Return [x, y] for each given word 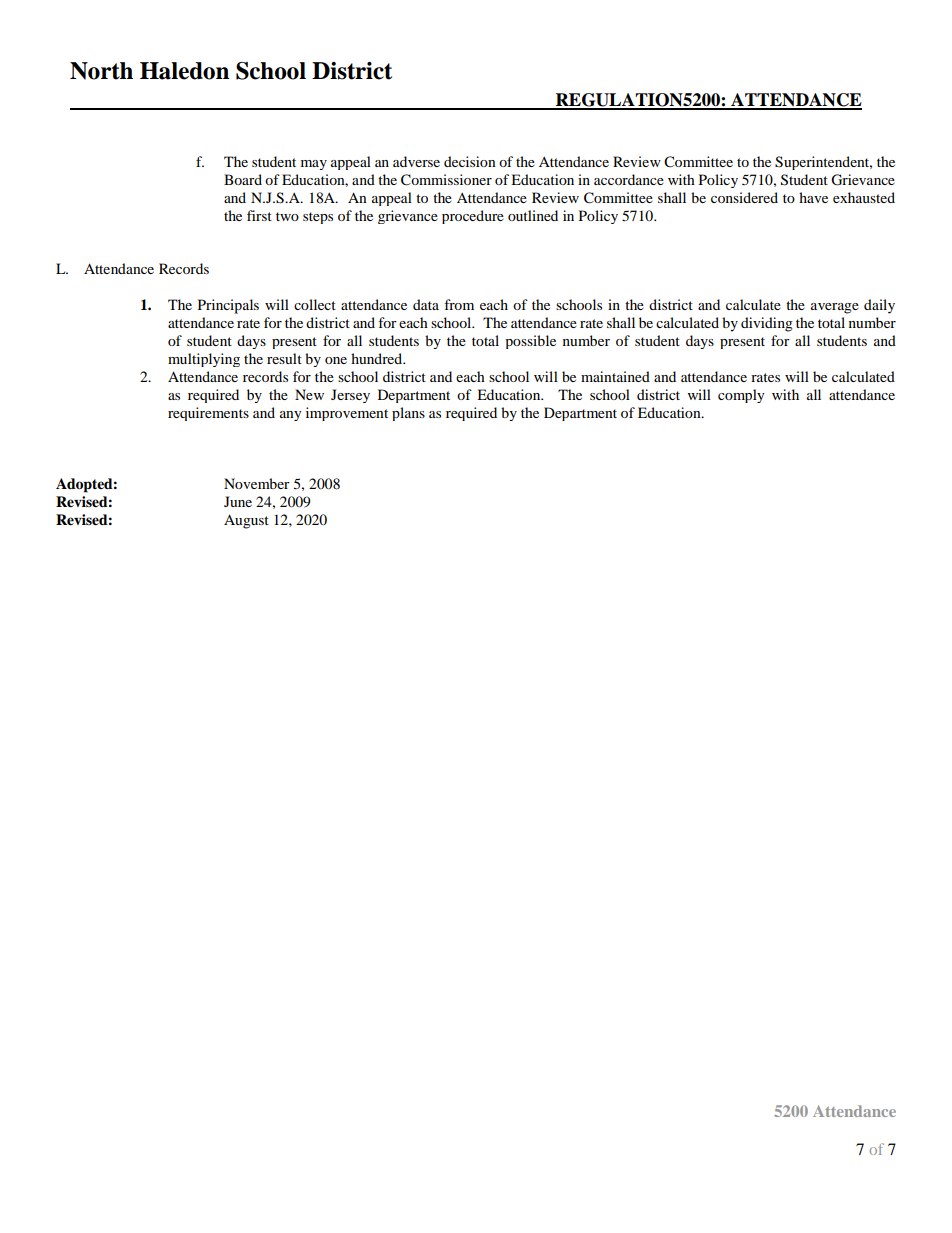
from [459, 304]
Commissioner [446, 180]
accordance [629, 179]
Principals [228, 306]
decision [470, 161]
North [101, 71]
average [835, 308]
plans [408, 414]
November [257, 483]
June [238, 501]
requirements [208, 414]
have [813, 197]
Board [243, 179]
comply [741, 396]
